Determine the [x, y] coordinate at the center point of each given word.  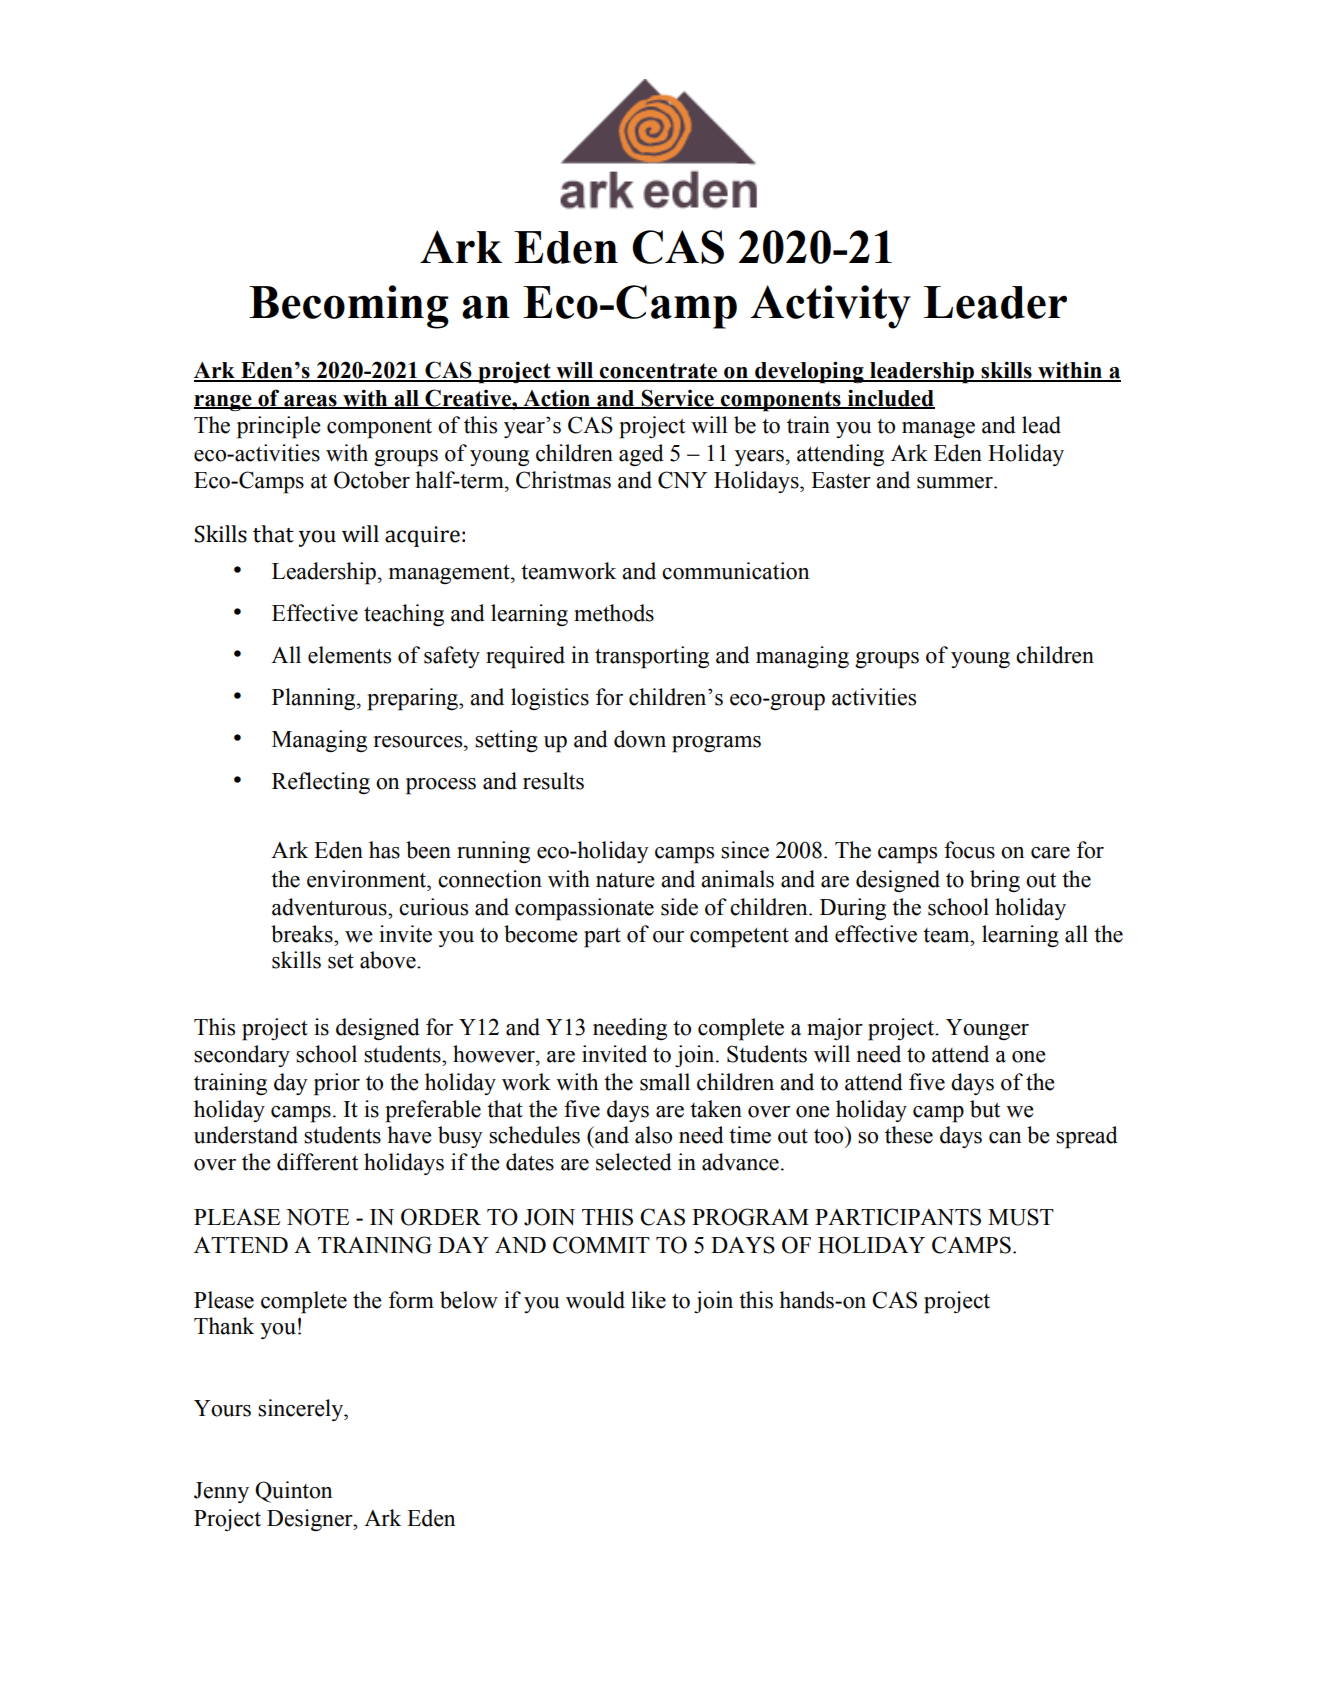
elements [349, 655]
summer [956, 483]
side [679, 907]
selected [634, 1162]
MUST [1021, 1217]
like [648, 1300]
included [890, 399]
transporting [652, 657]
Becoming [349, 307]
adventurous [330, 907]
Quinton [293, 1492]
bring [995, 881]
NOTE [318, 1217]
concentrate [659, 372]
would [595, 1300]
